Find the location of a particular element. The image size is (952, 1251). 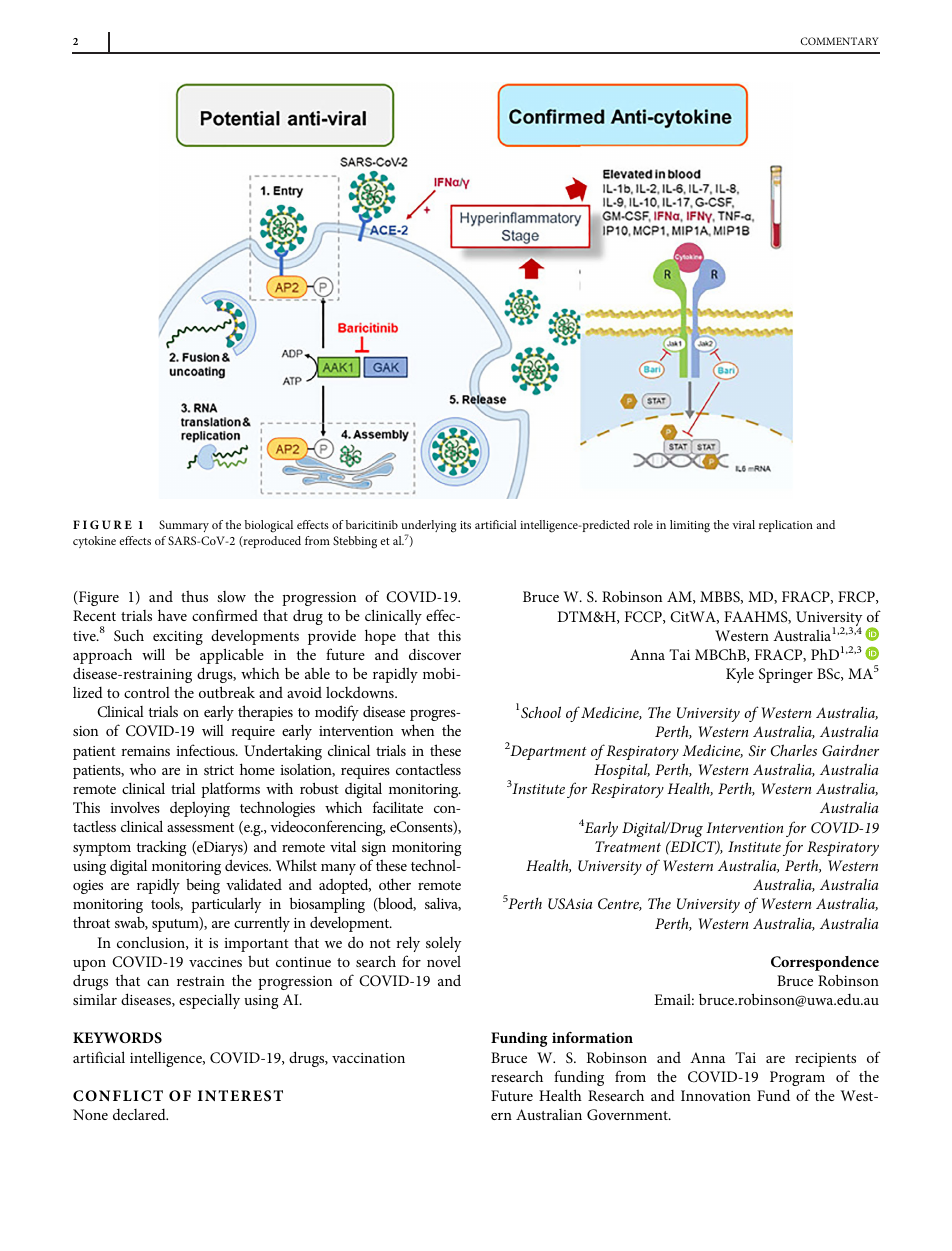

replication is located at coordinates (786, 526).
